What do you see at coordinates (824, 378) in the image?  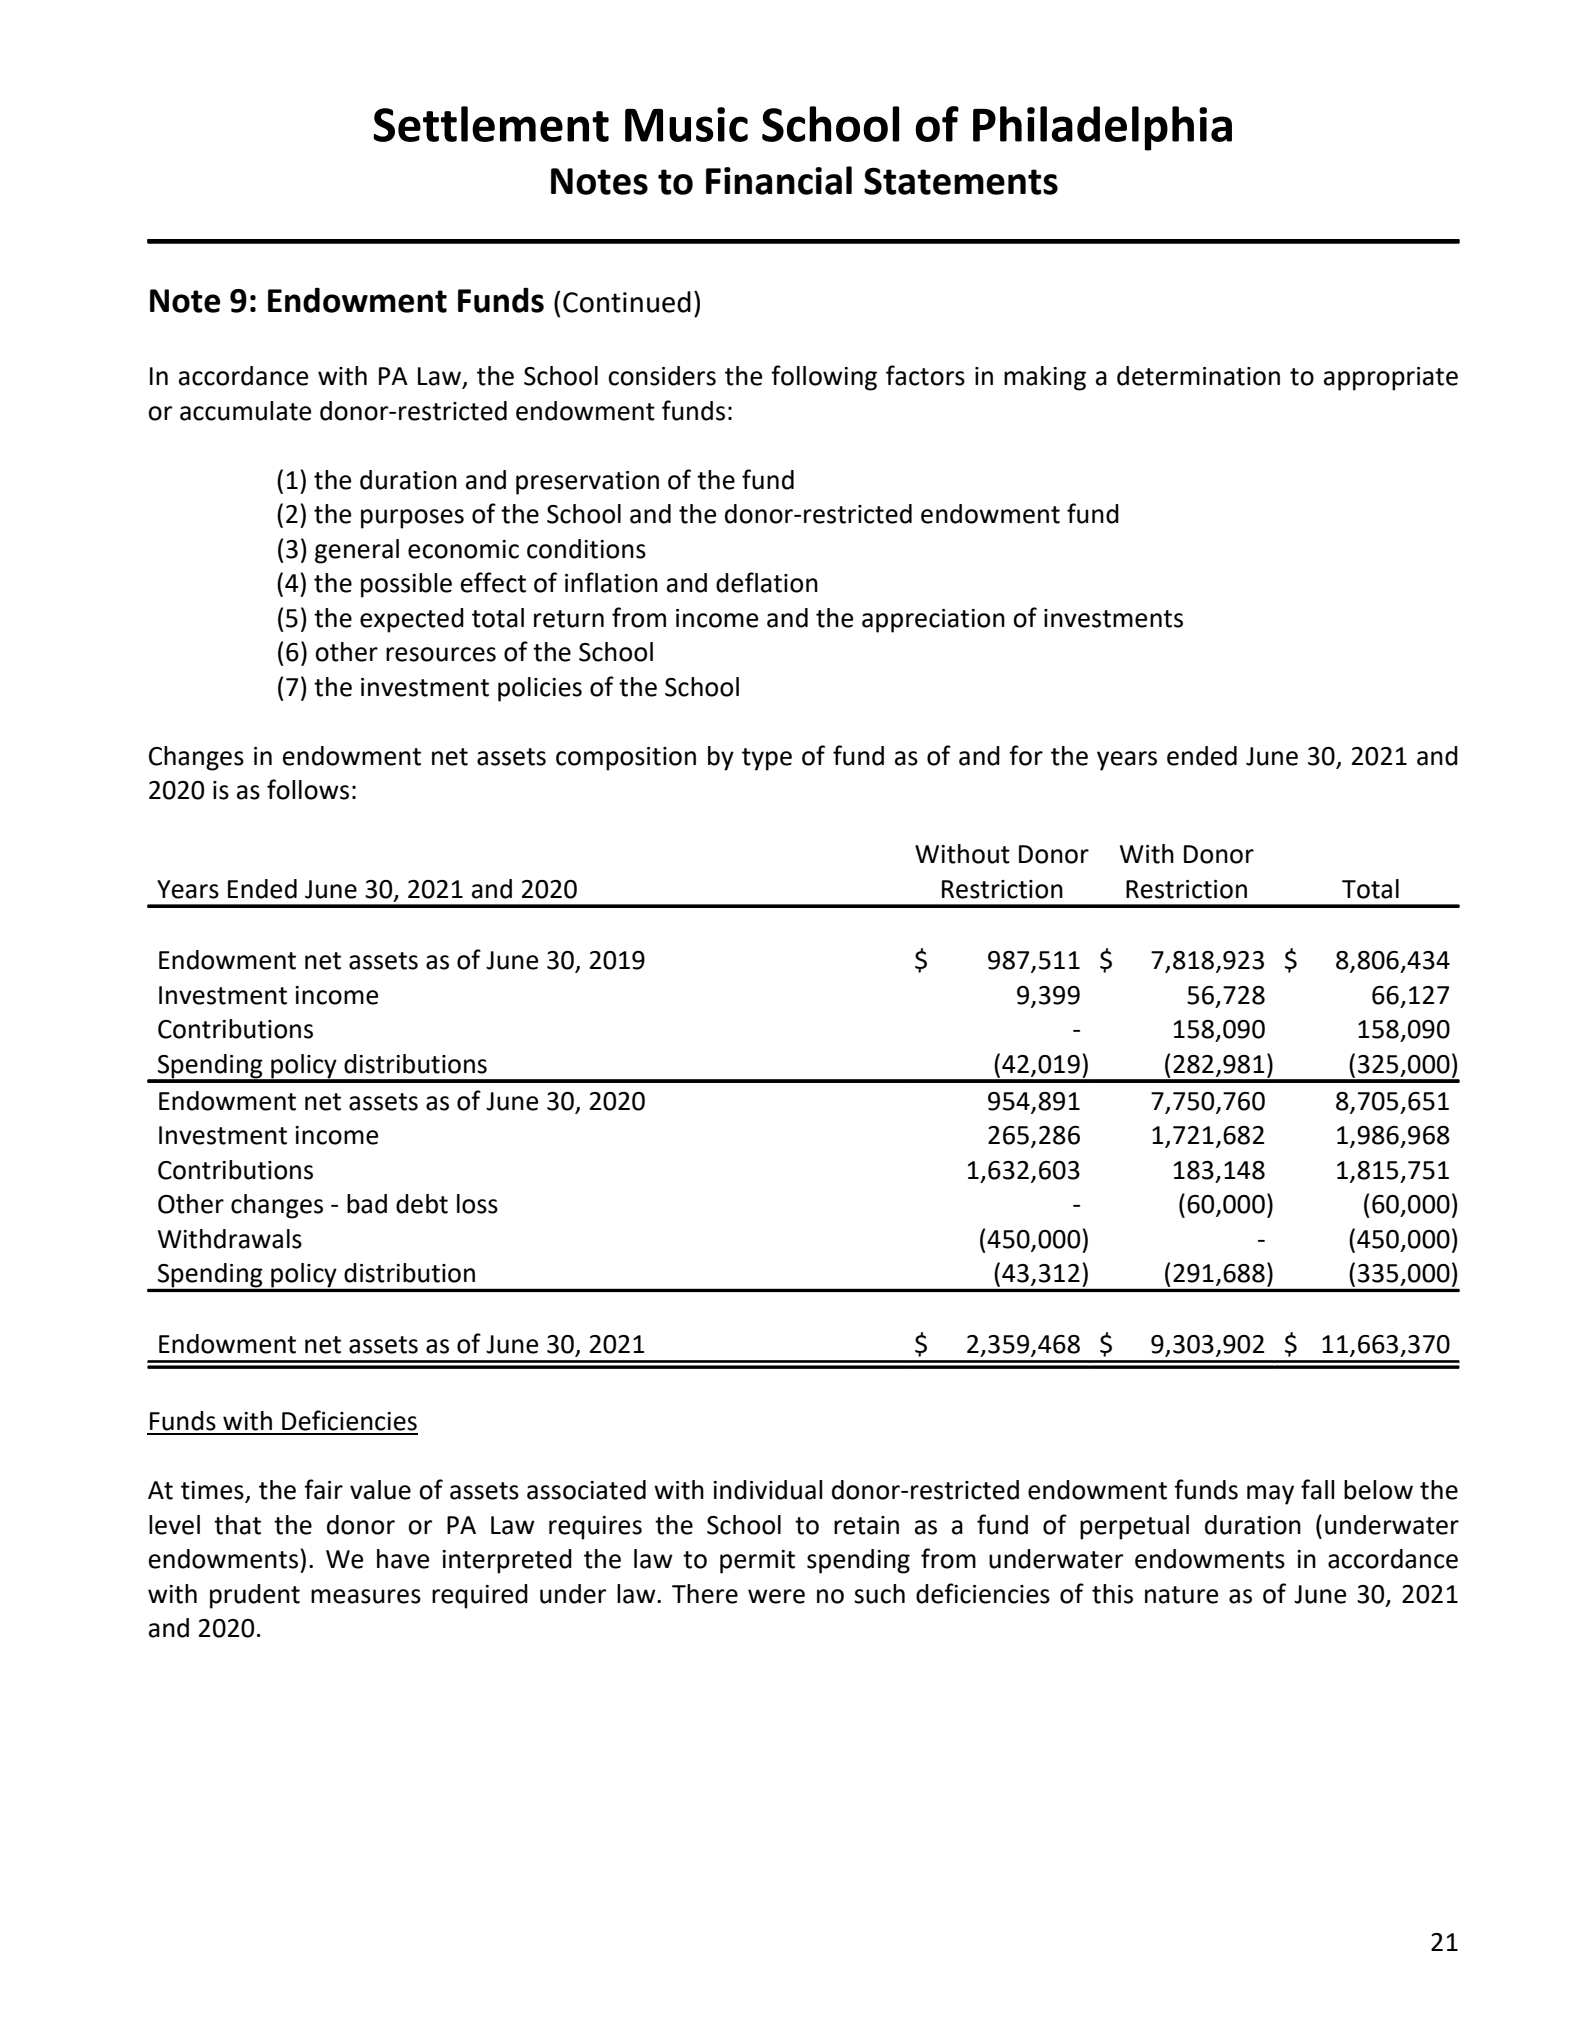 I see `following` at bounding box center [824, 378].
